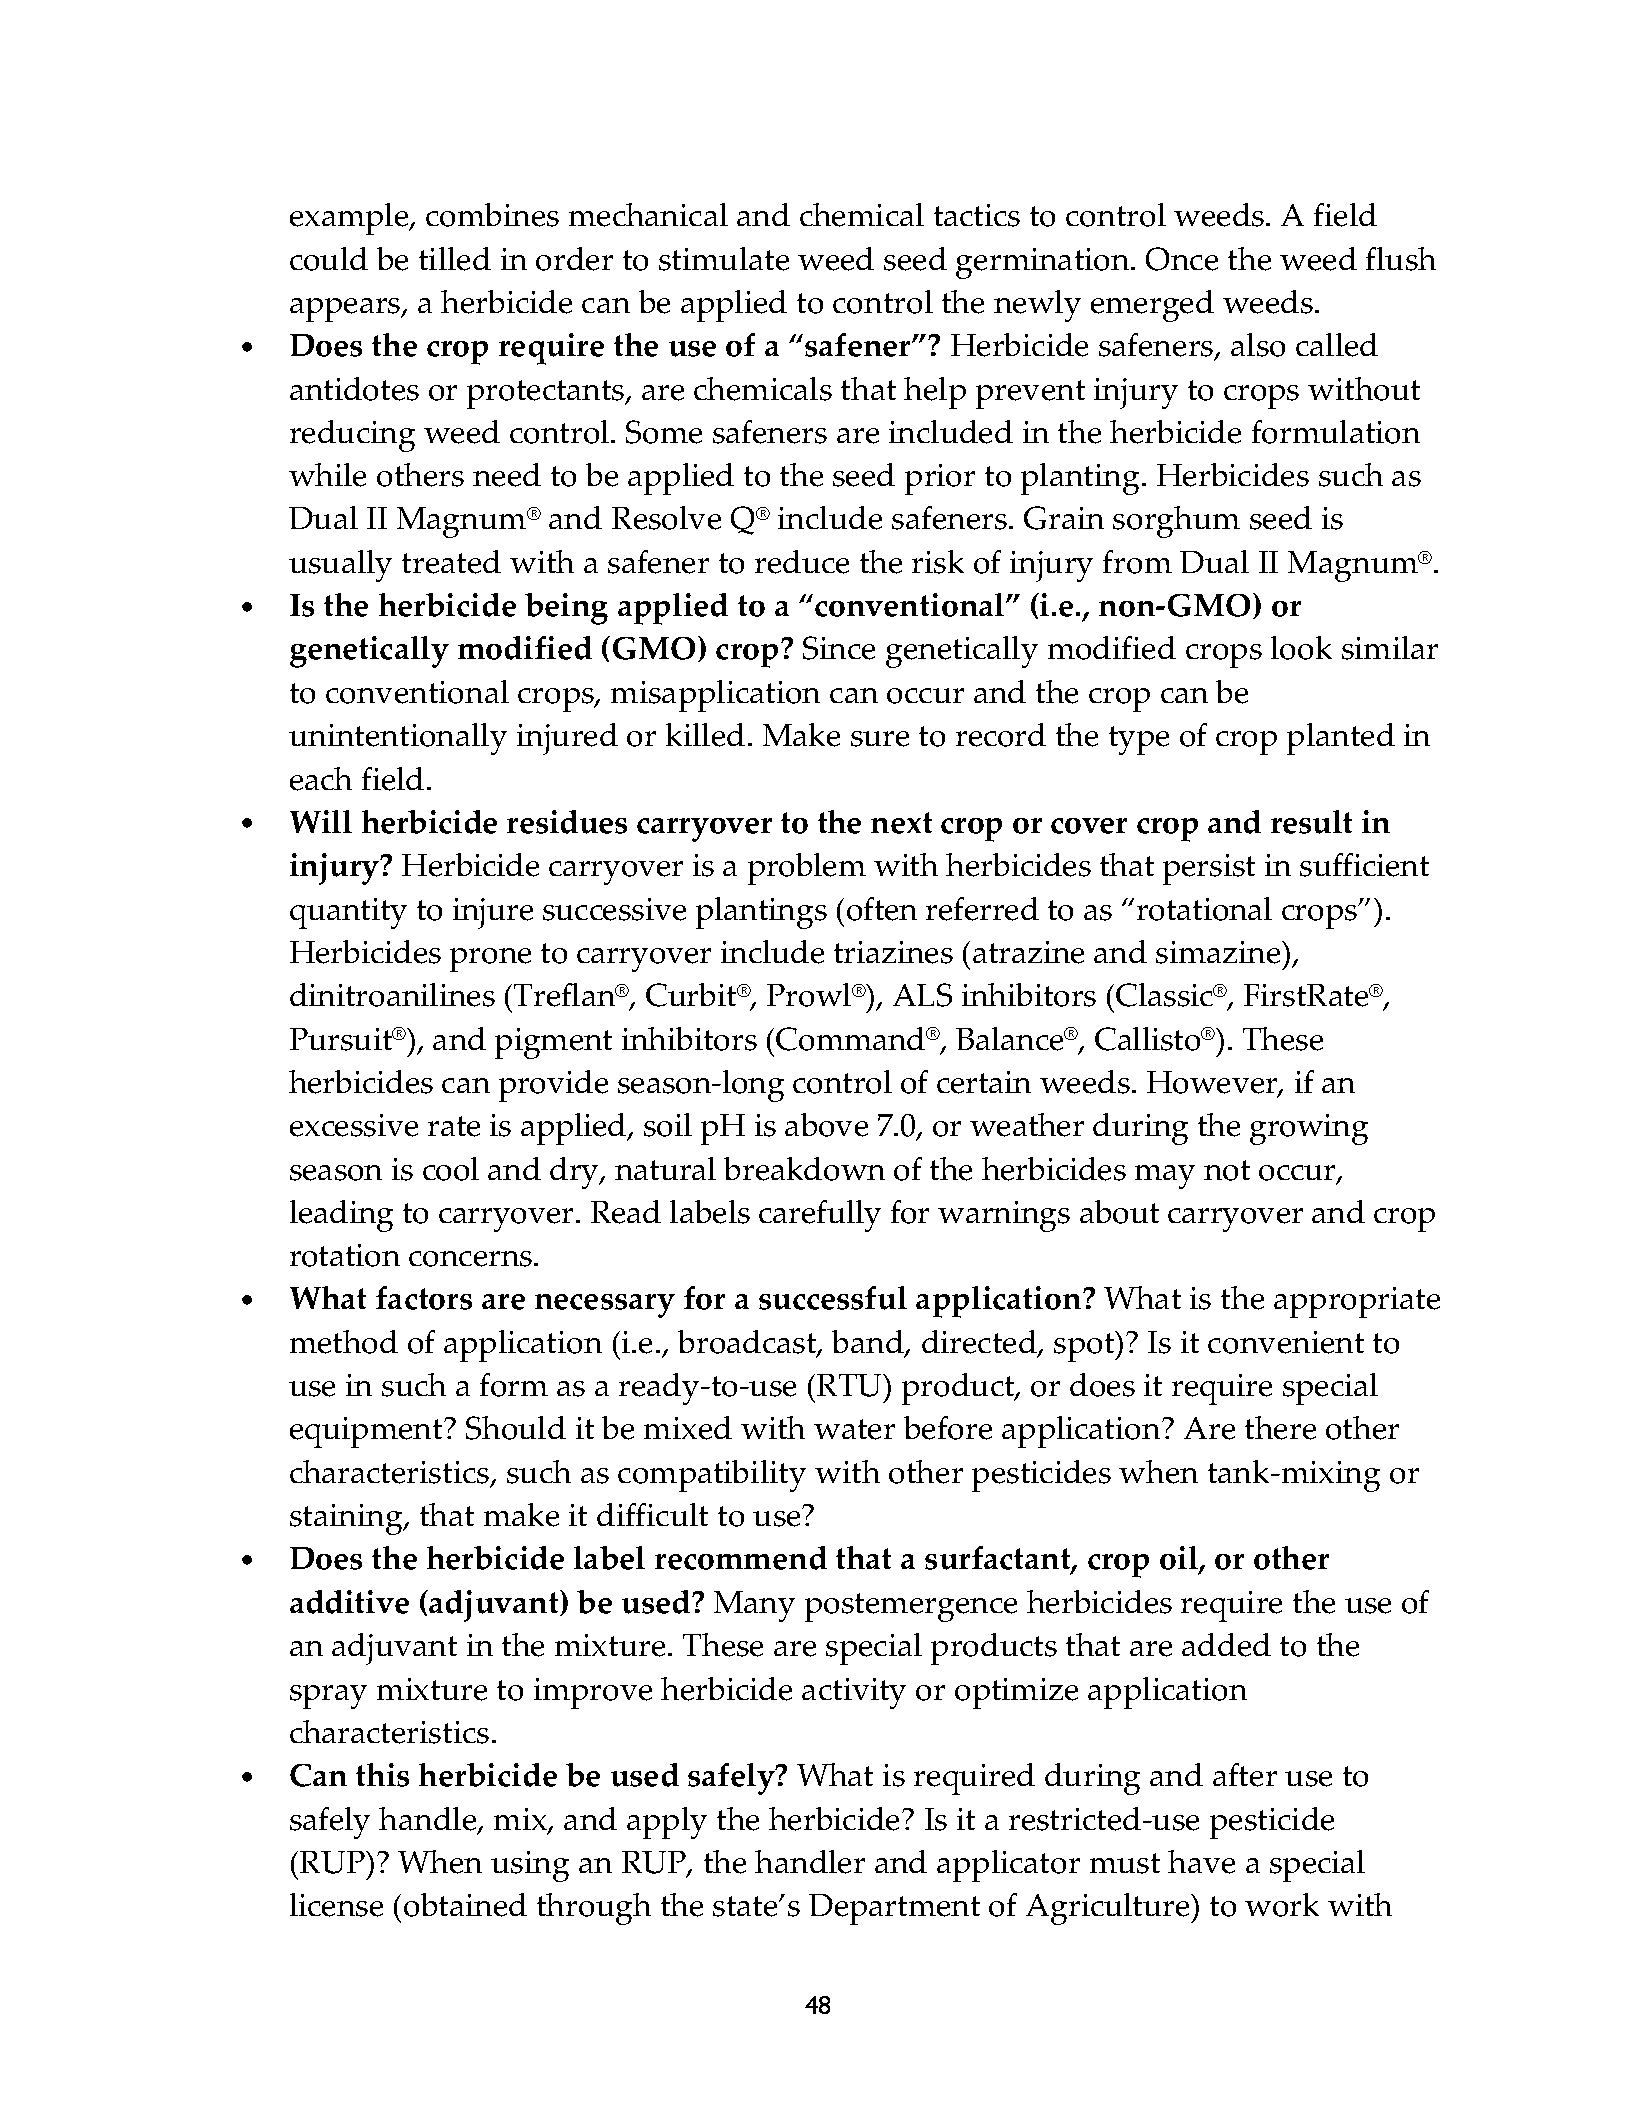 This document has width=1638, height=2120. I want to click on obtained, so click(465, 1905).
